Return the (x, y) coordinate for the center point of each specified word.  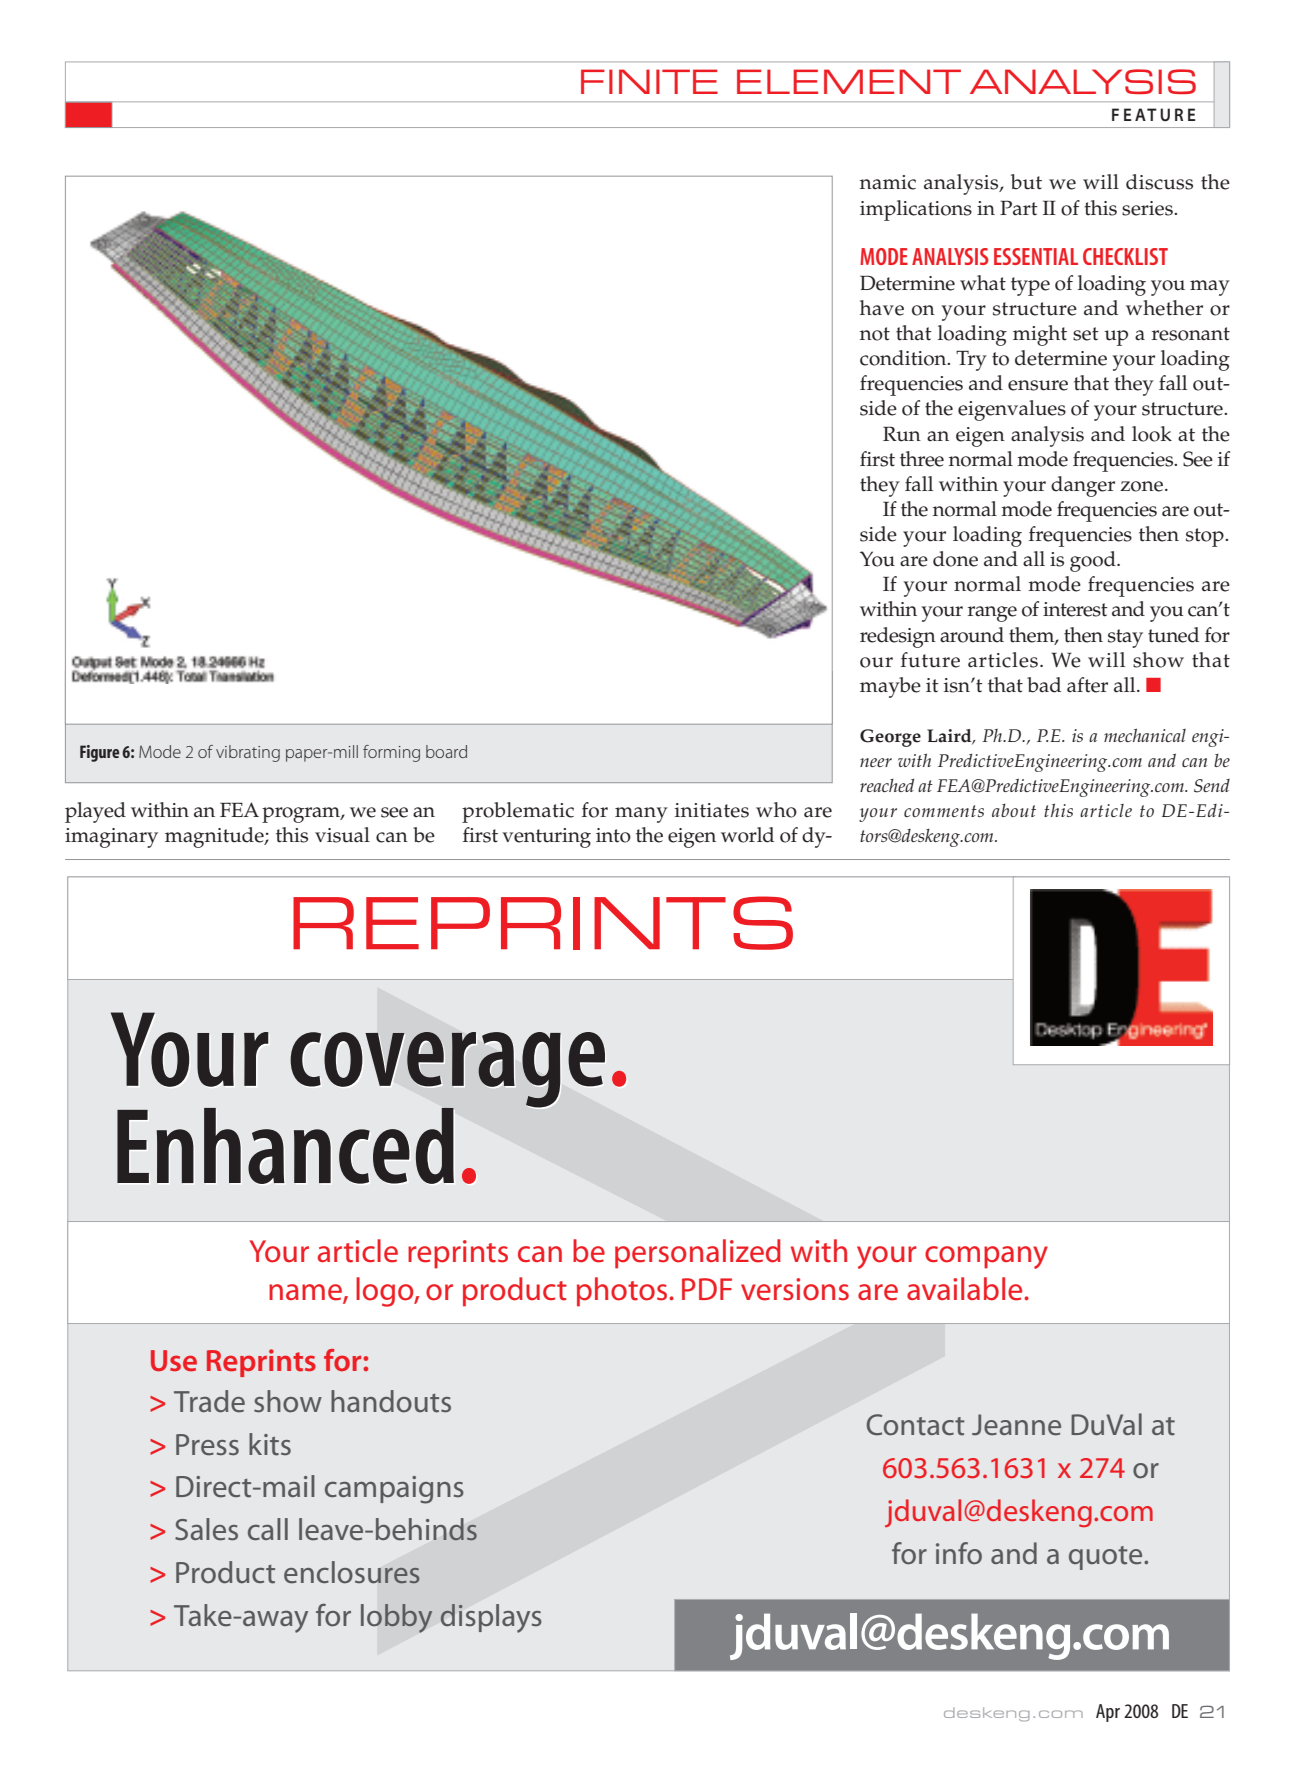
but (1026, 182)
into (613, 835)
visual (342, 835)
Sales (206, 1529)
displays (491, 1618)
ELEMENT (849, 81)
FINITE (649, 81)
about (1014, 810)
